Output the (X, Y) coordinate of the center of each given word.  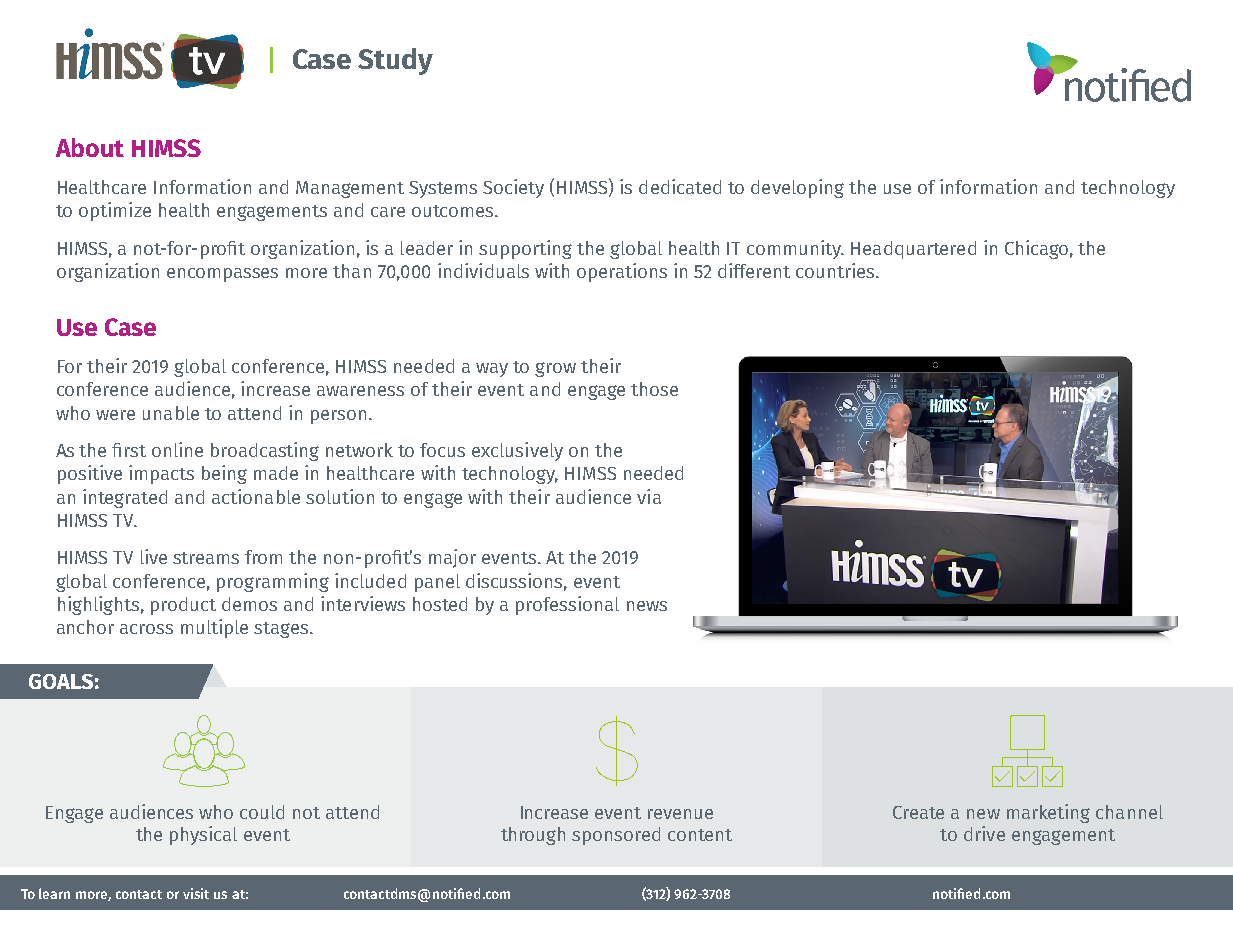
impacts (161, 474)
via (649, 496)
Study (395, 61)
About (90, 147)
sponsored (616, 836)
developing (797, 188)
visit (196, 893)
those (654, 389)
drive (984, 833)
